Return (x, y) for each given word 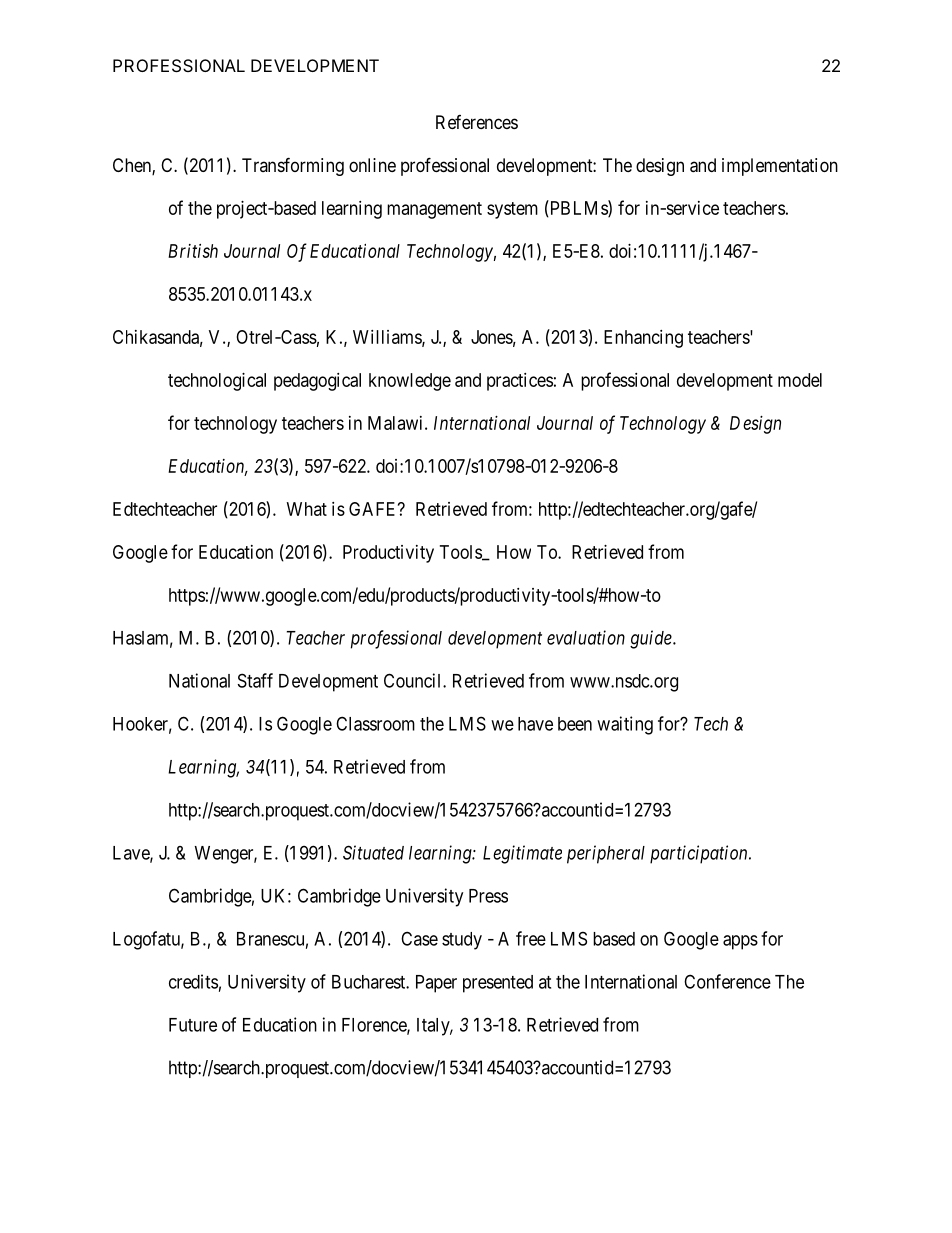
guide (652, 639)
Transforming (293, 166)
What (307, 509)
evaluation (586, 637)
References (477, 122)
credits (193, 981)
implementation (780, 167)
